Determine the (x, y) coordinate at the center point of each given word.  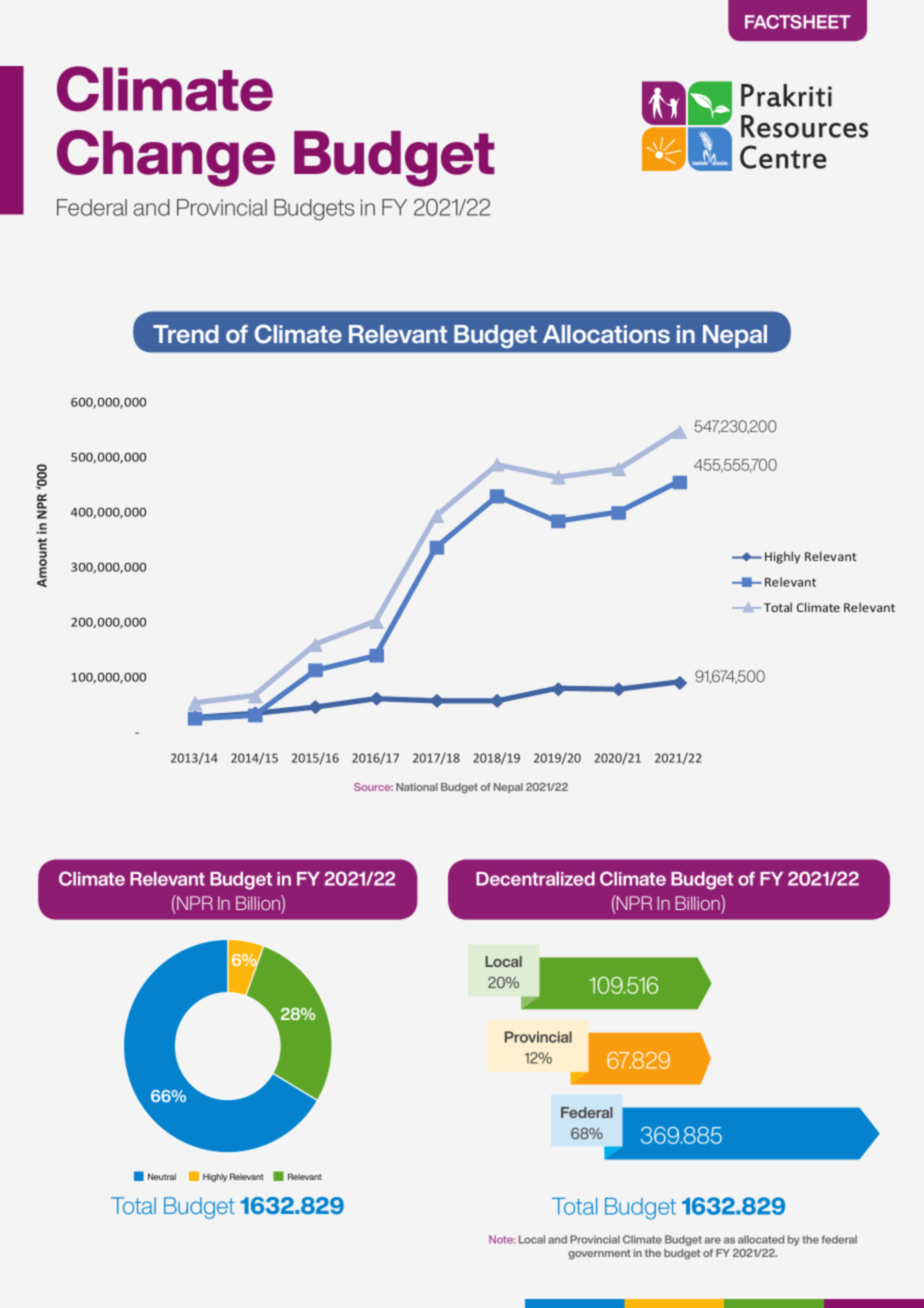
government (599, 1254)
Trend (186, 334)
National (417, 787)
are (713, 1240)
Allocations (606, 334)
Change (166, 158)
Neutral (162, 1176)
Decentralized (535, 879)
